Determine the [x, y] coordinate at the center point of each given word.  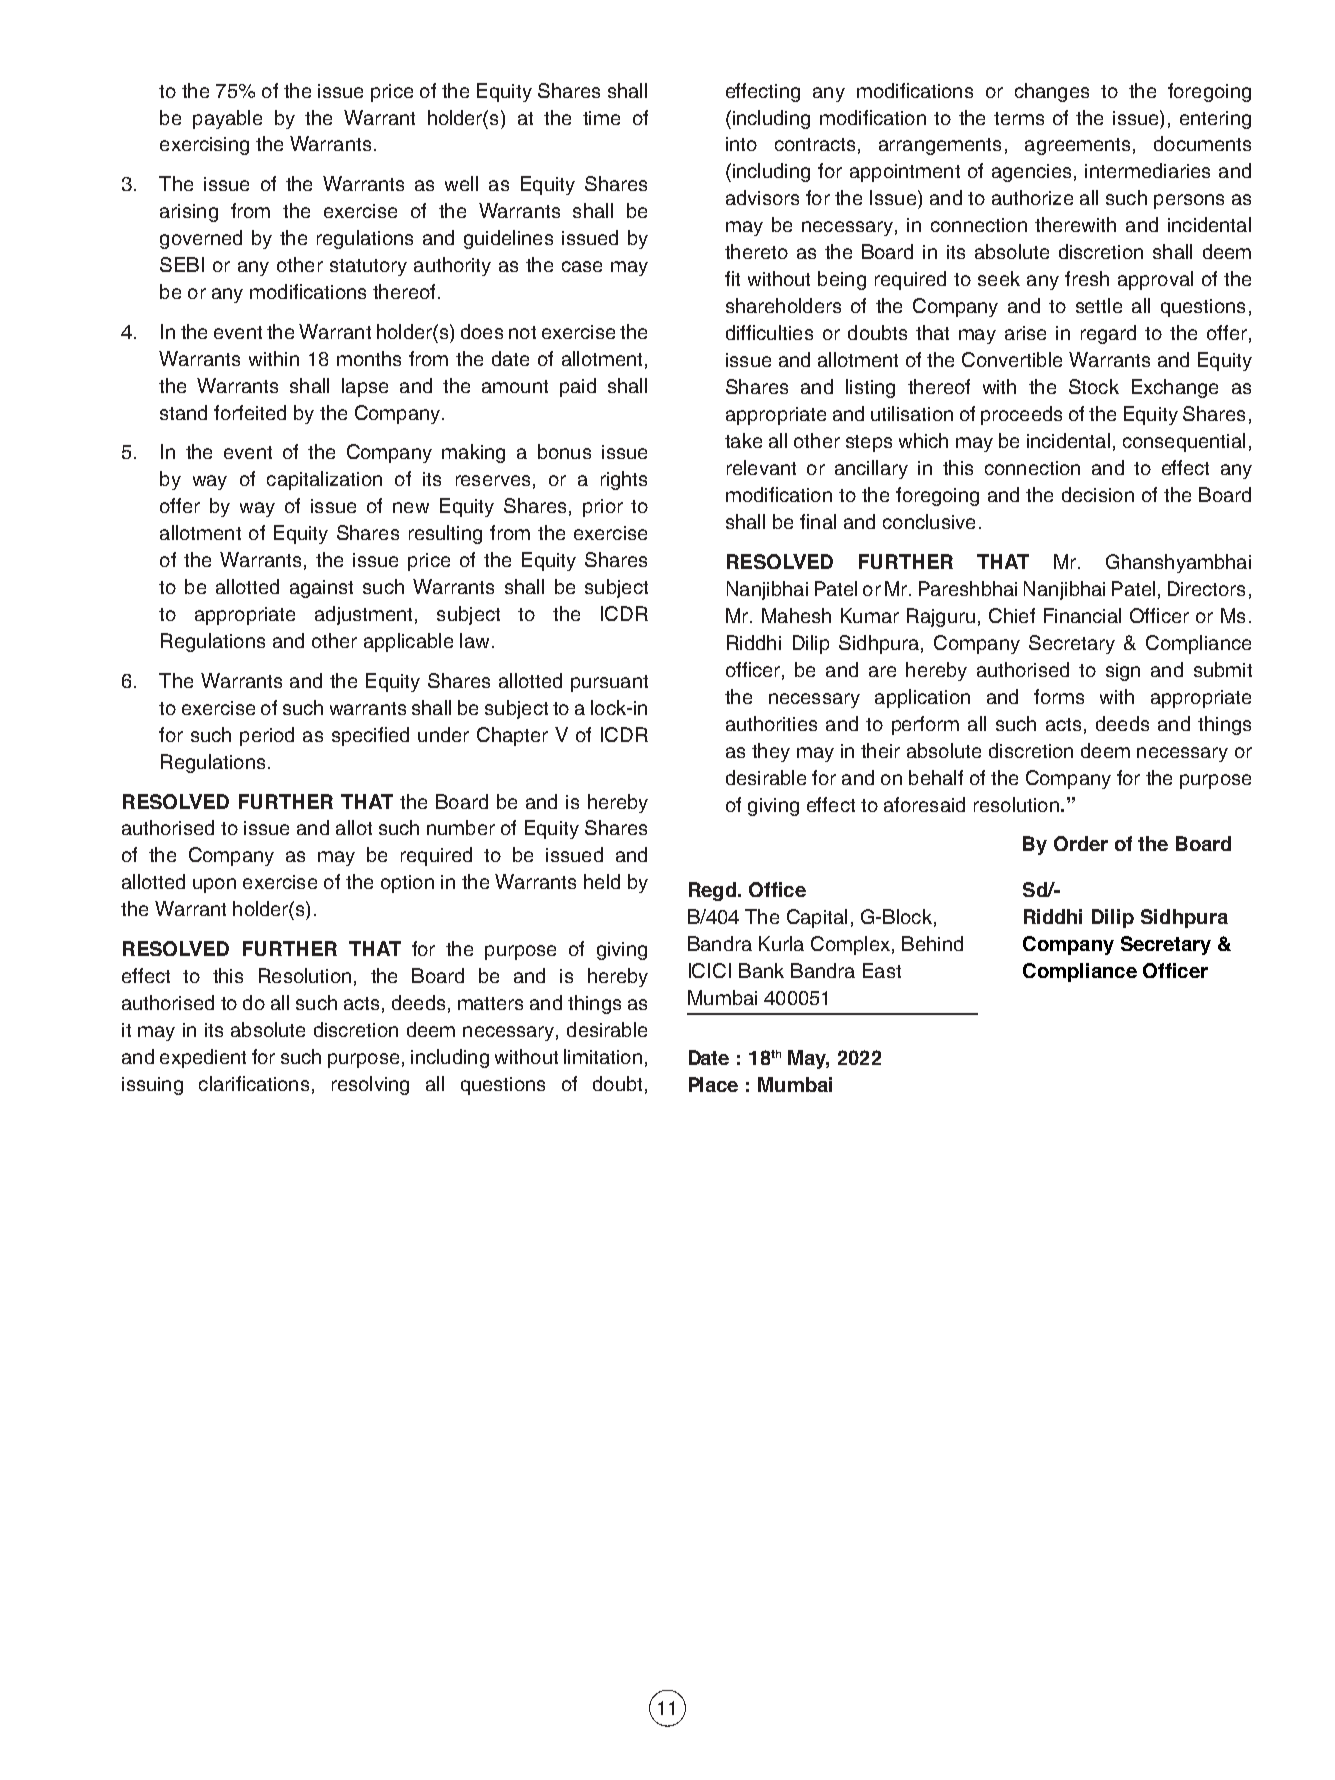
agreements [1077, 146]
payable [227, 119]
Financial [1082, 615]
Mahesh [796, 615]
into [741, 144]
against [321, 589]
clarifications [254, 1083]
